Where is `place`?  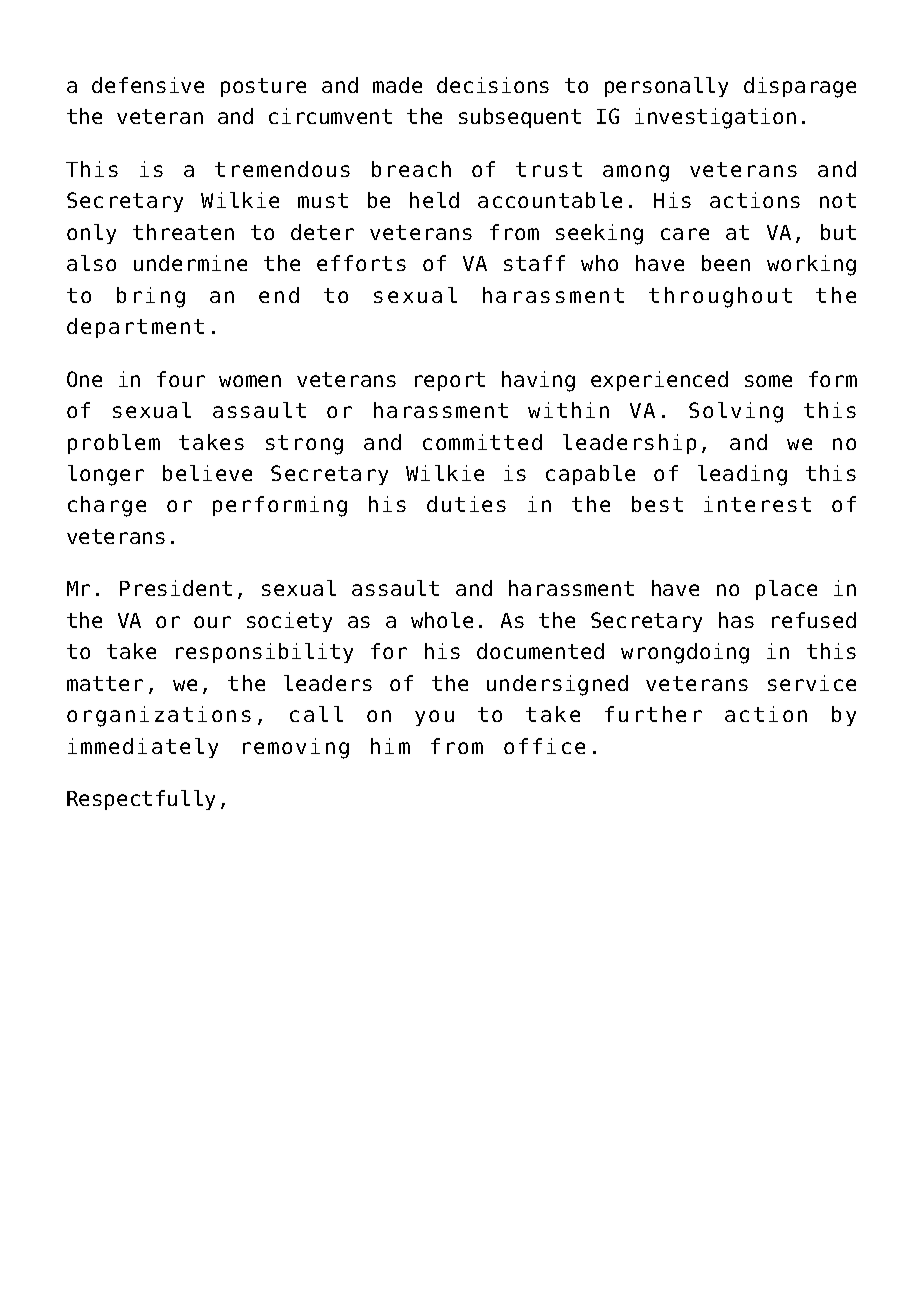
place is located at coordinates (786, 590).
